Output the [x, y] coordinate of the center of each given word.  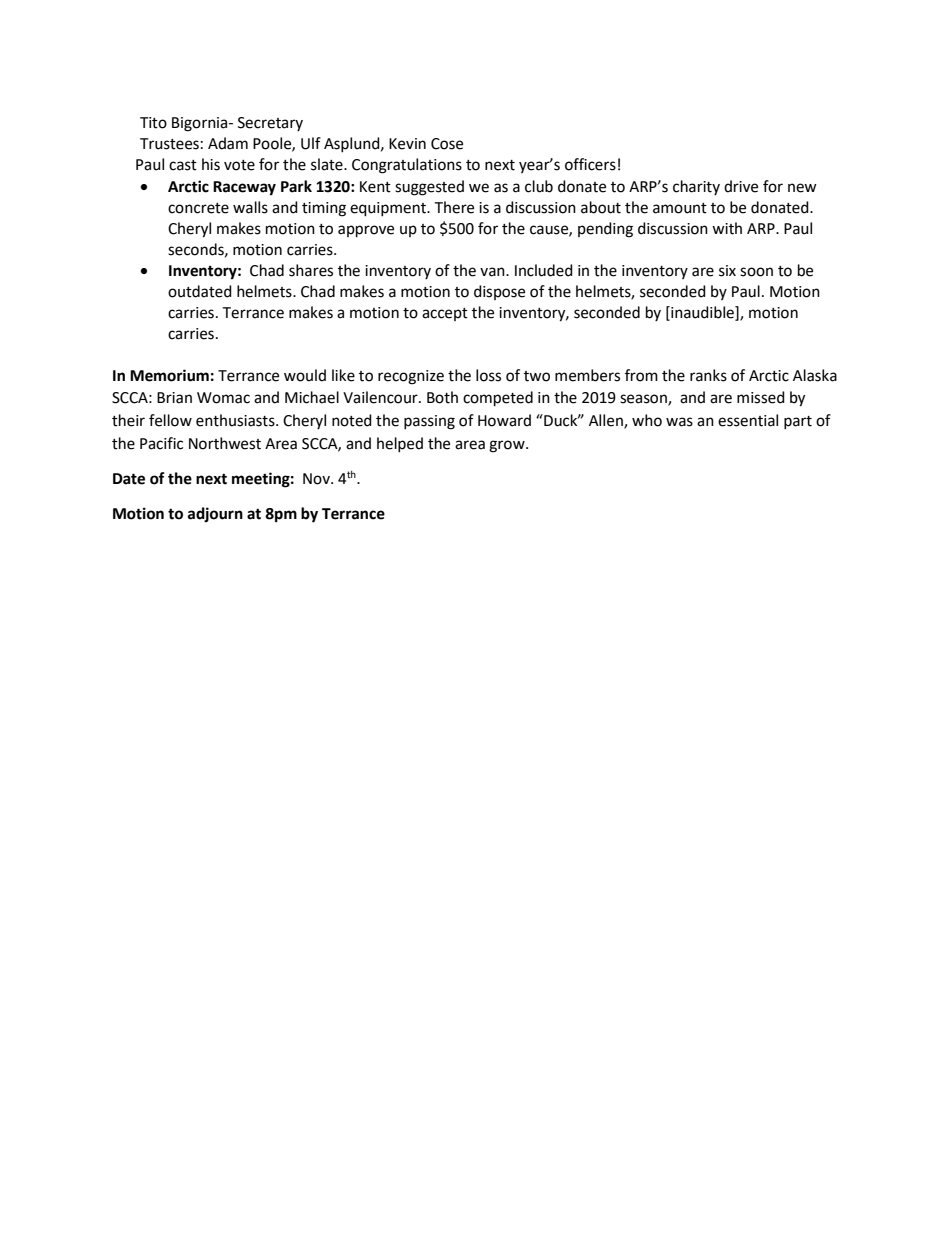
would [305, 375]
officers [590, 164]
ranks [708, 375]
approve [366, 231]
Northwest [225, 443]
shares [311, 270]
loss [488, 375]
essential [748, 420]
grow [508, 446]
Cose [447, 144]
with [727, 228]
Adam [228, 143]
